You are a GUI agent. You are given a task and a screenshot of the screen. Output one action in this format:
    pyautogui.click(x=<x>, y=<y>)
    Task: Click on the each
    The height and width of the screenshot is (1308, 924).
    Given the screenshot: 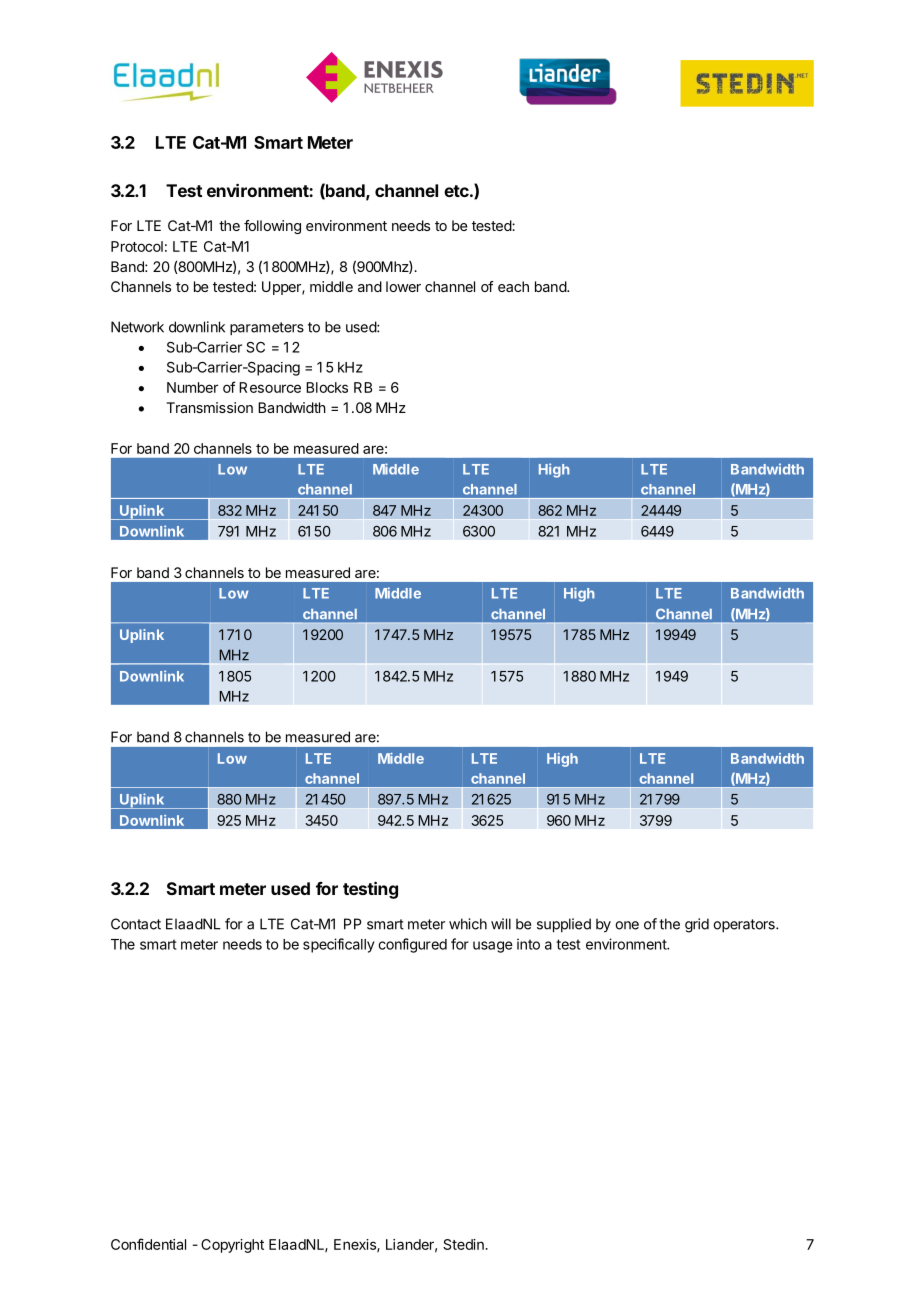 What is the action you would take?
    pyautogui.click(x=513, y=286)
